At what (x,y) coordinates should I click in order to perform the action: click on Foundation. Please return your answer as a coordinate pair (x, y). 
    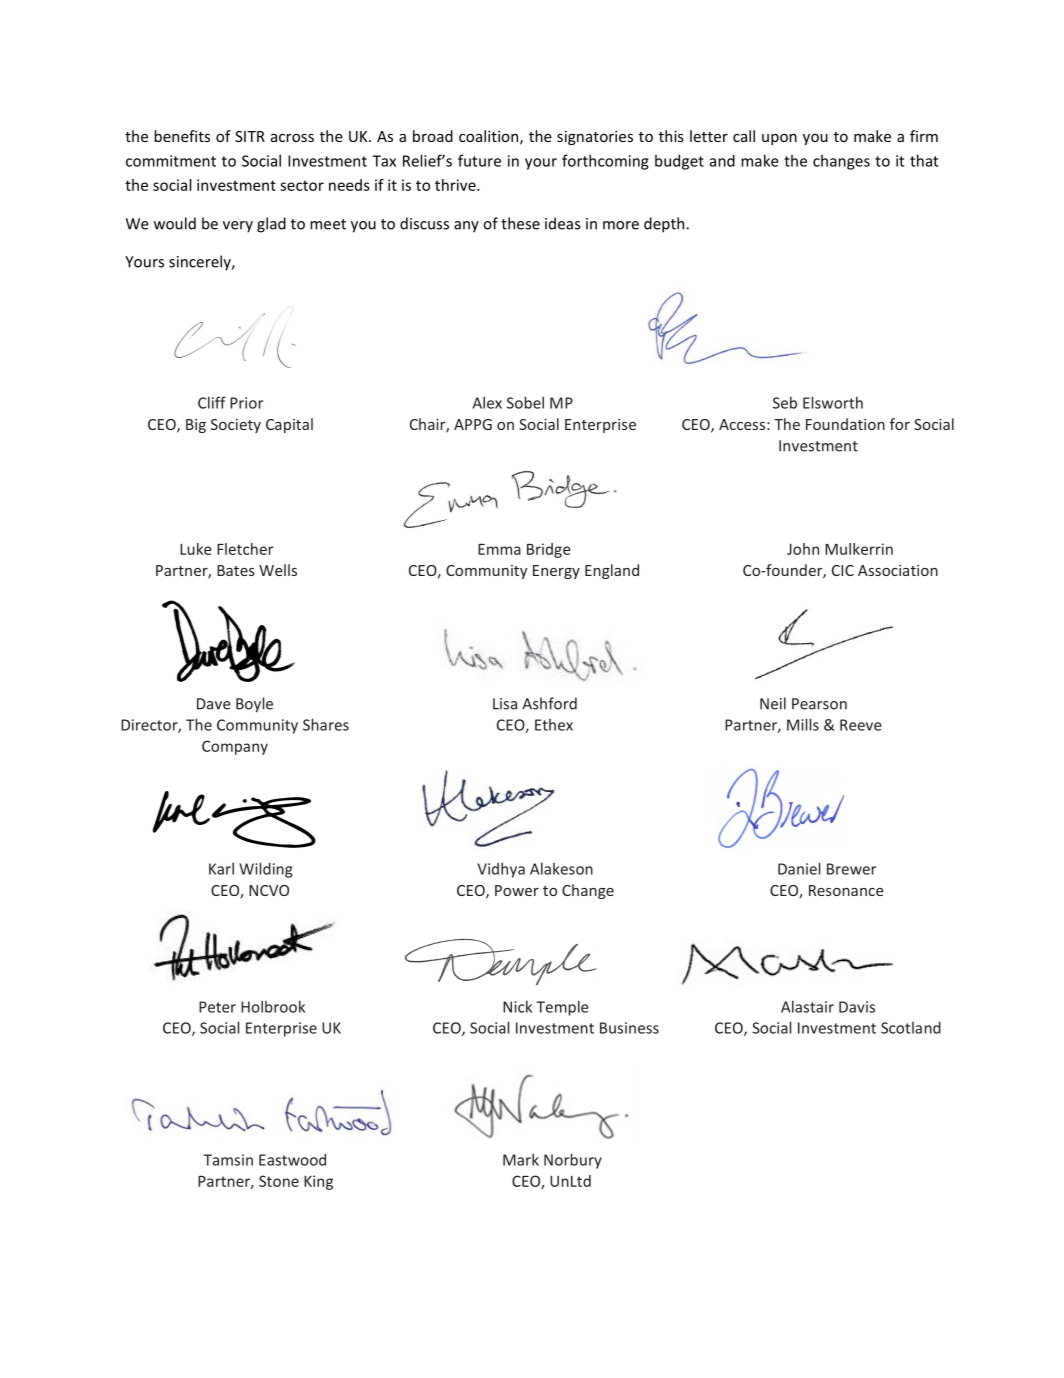
    Looking at the image, I should click on (845, 424).
